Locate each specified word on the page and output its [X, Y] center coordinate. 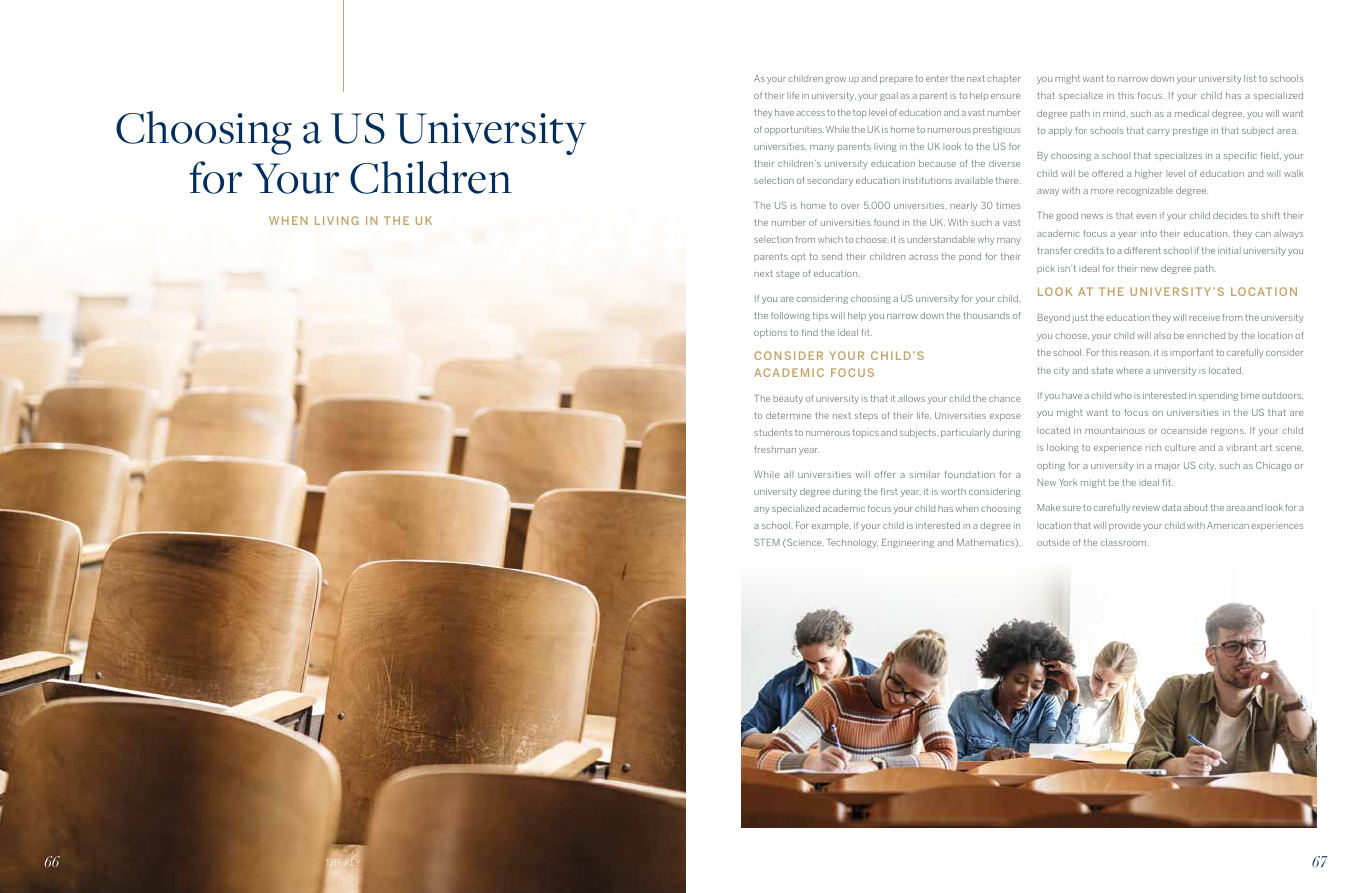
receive [1204, 318]
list [1250, 78]
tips [820, 316]
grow [835, 80]
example [831, 526]
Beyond [1054, 318]
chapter [1003, 79]
